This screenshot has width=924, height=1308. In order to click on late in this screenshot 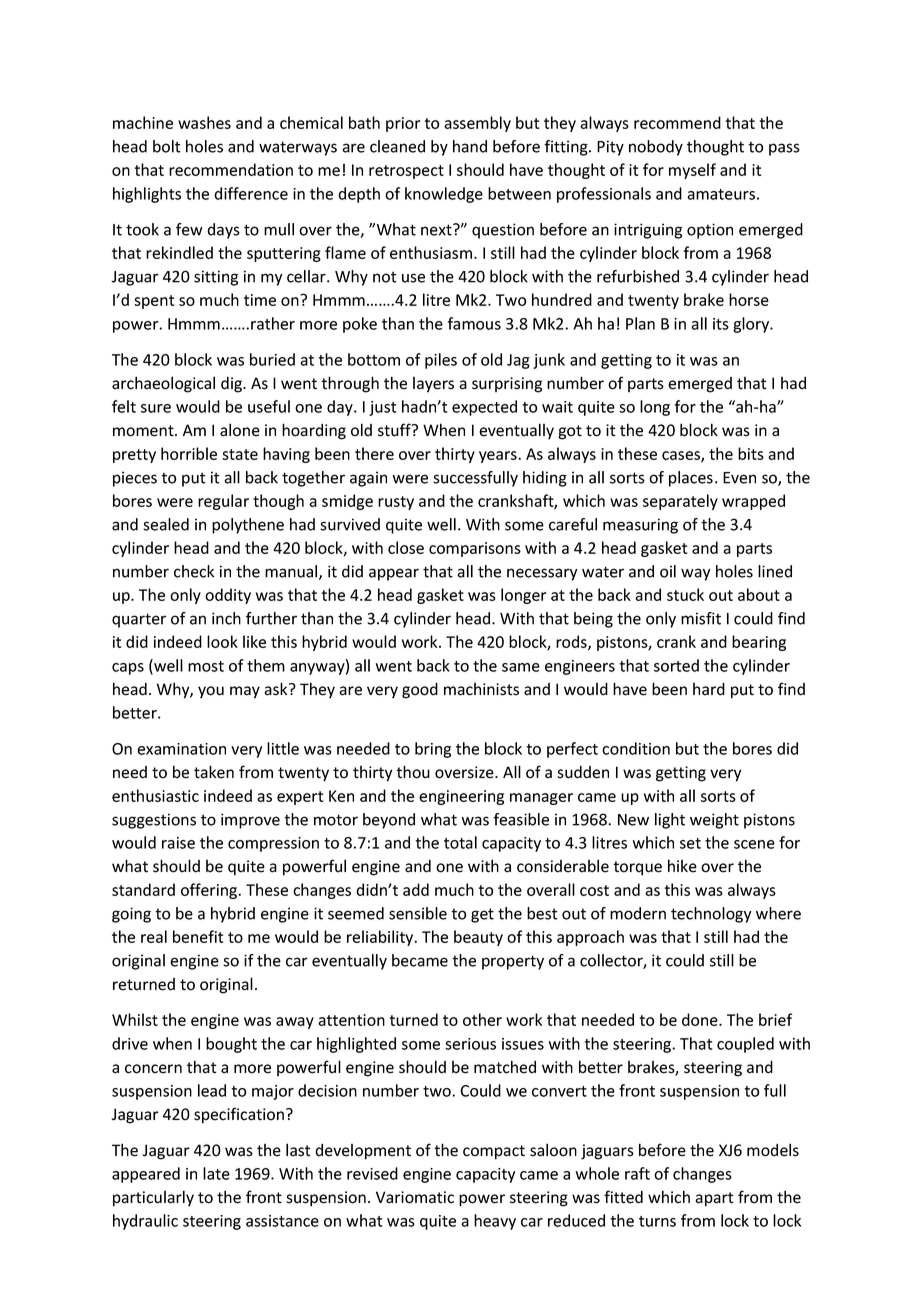, I will do `click(216, 1173)`.
